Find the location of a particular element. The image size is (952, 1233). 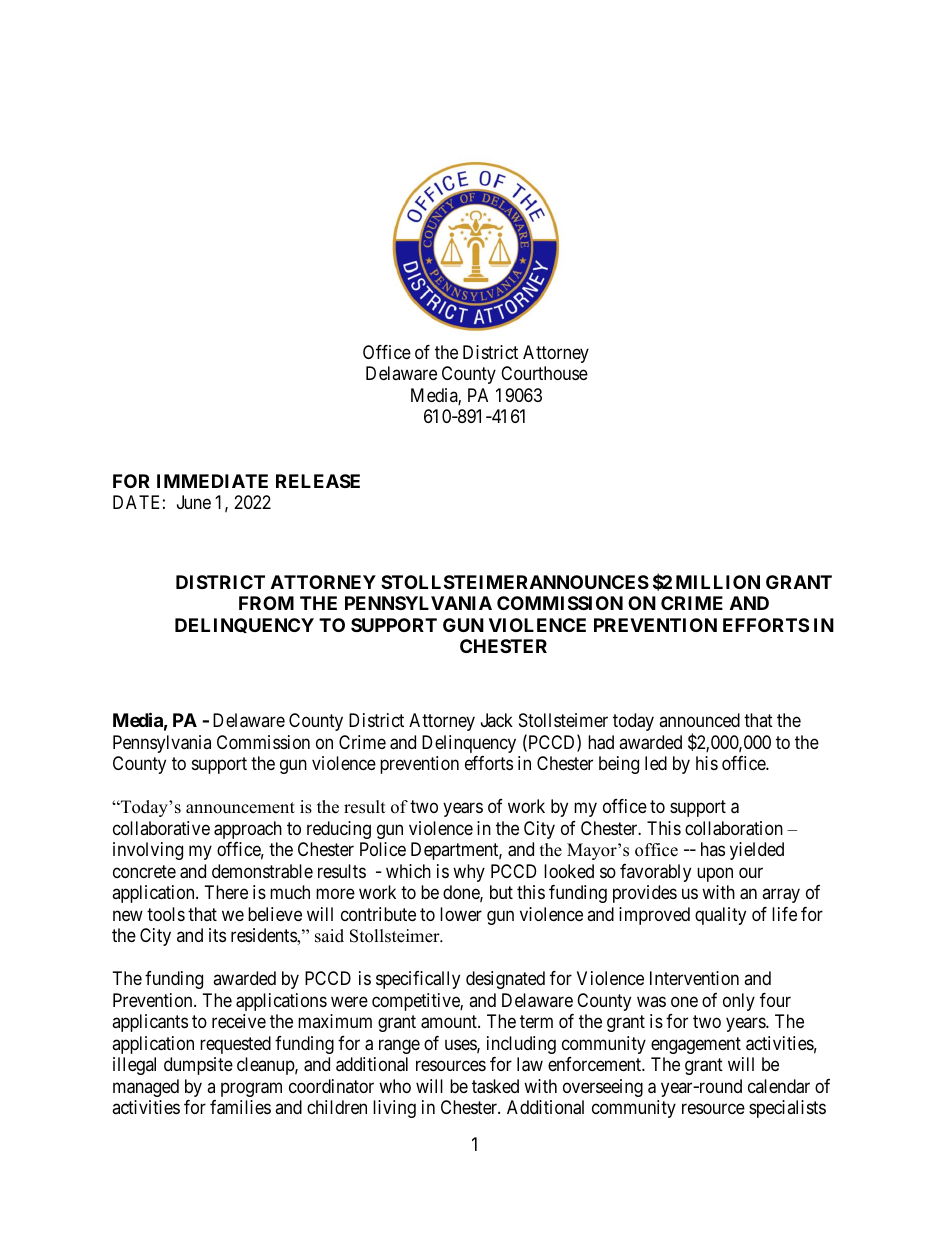

has is located at coordinates (713, 849).
